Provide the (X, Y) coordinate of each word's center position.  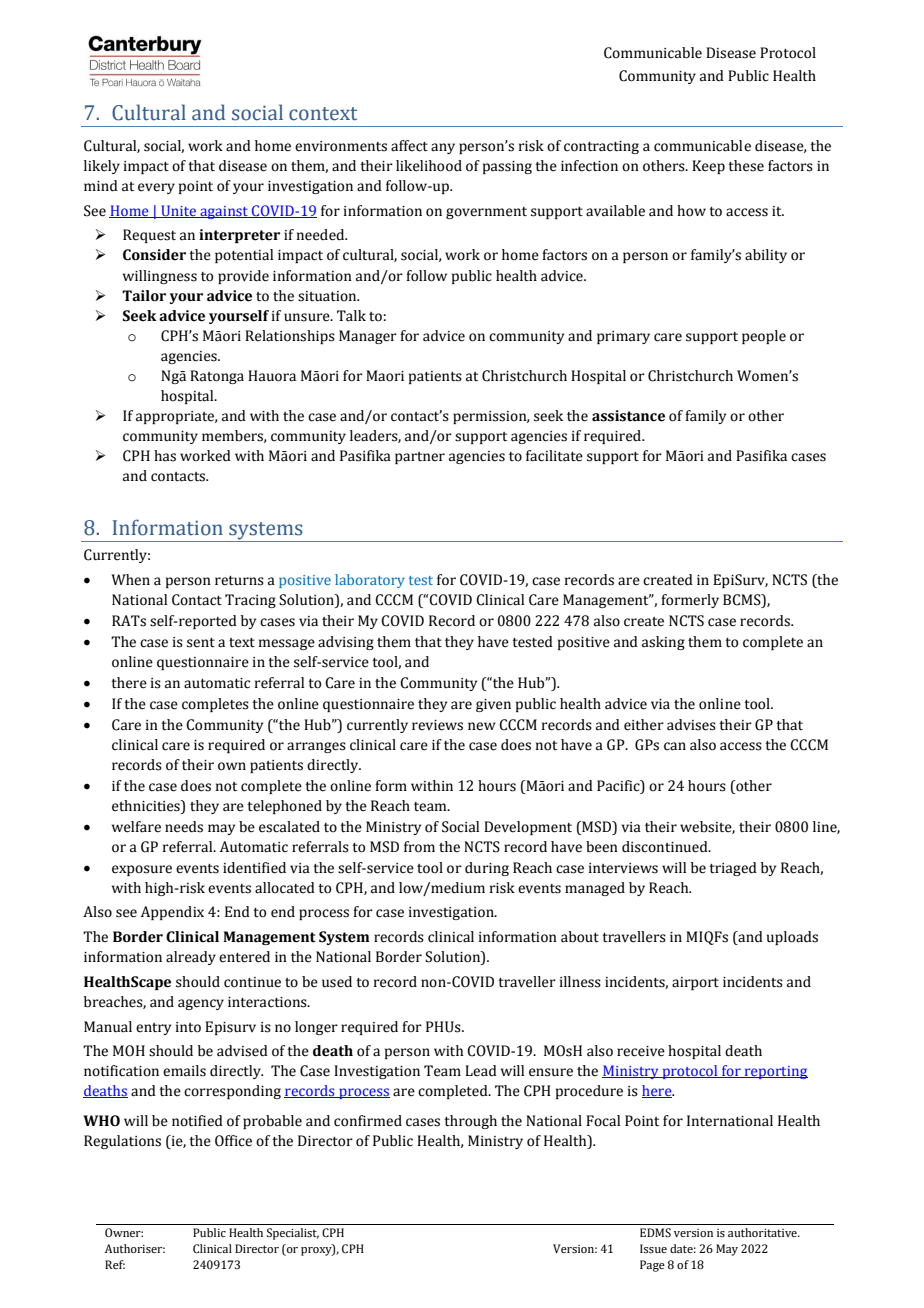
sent (201, 643)
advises (691, 725)
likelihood (429, 166)
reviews (437, 725)
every (156, 188)
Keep (708, 167)
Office (233, 1141)
